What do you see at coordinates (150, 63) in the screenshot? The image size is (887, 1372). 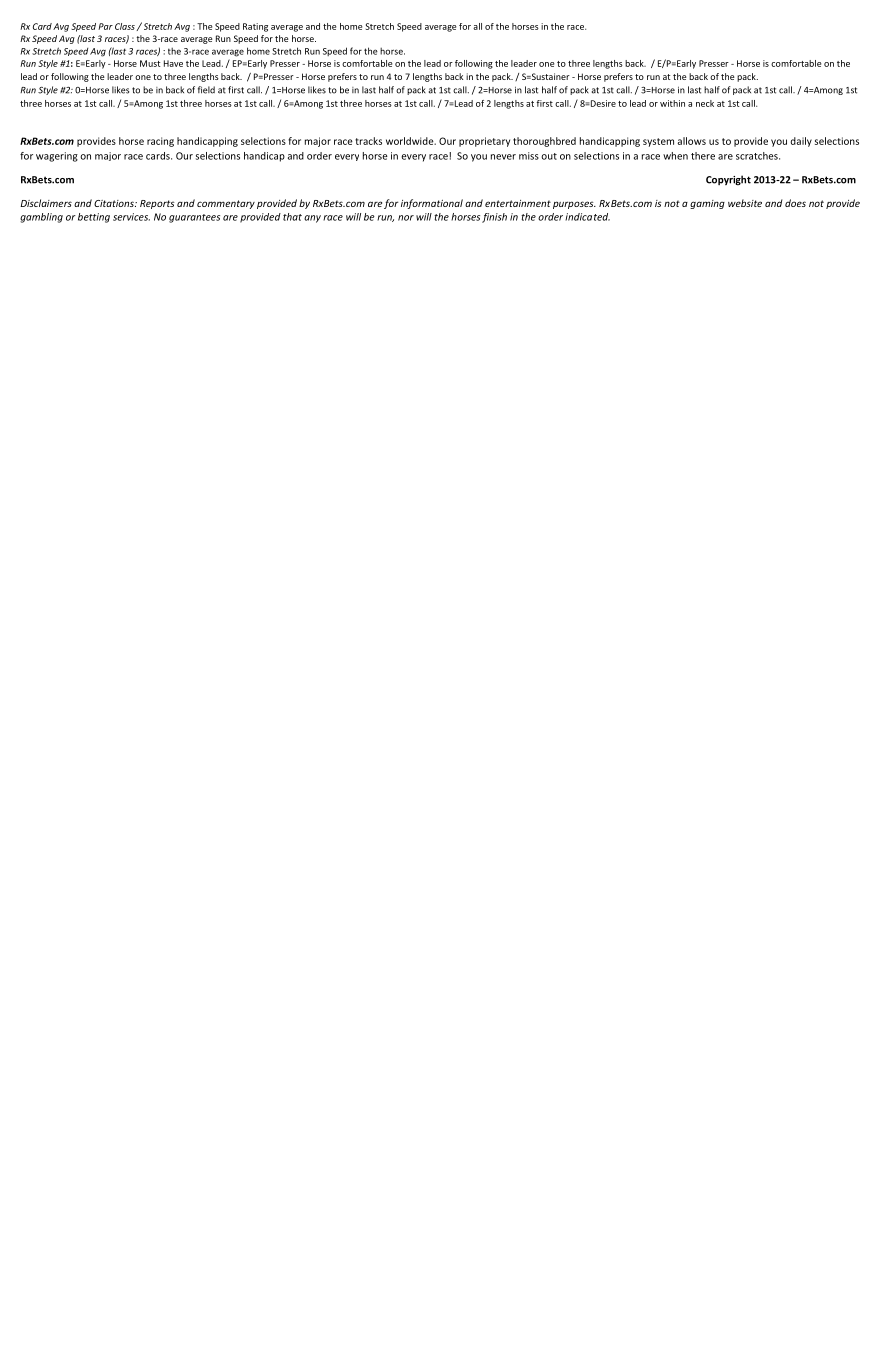 I see `Must` at bounding box center [150, 63].
